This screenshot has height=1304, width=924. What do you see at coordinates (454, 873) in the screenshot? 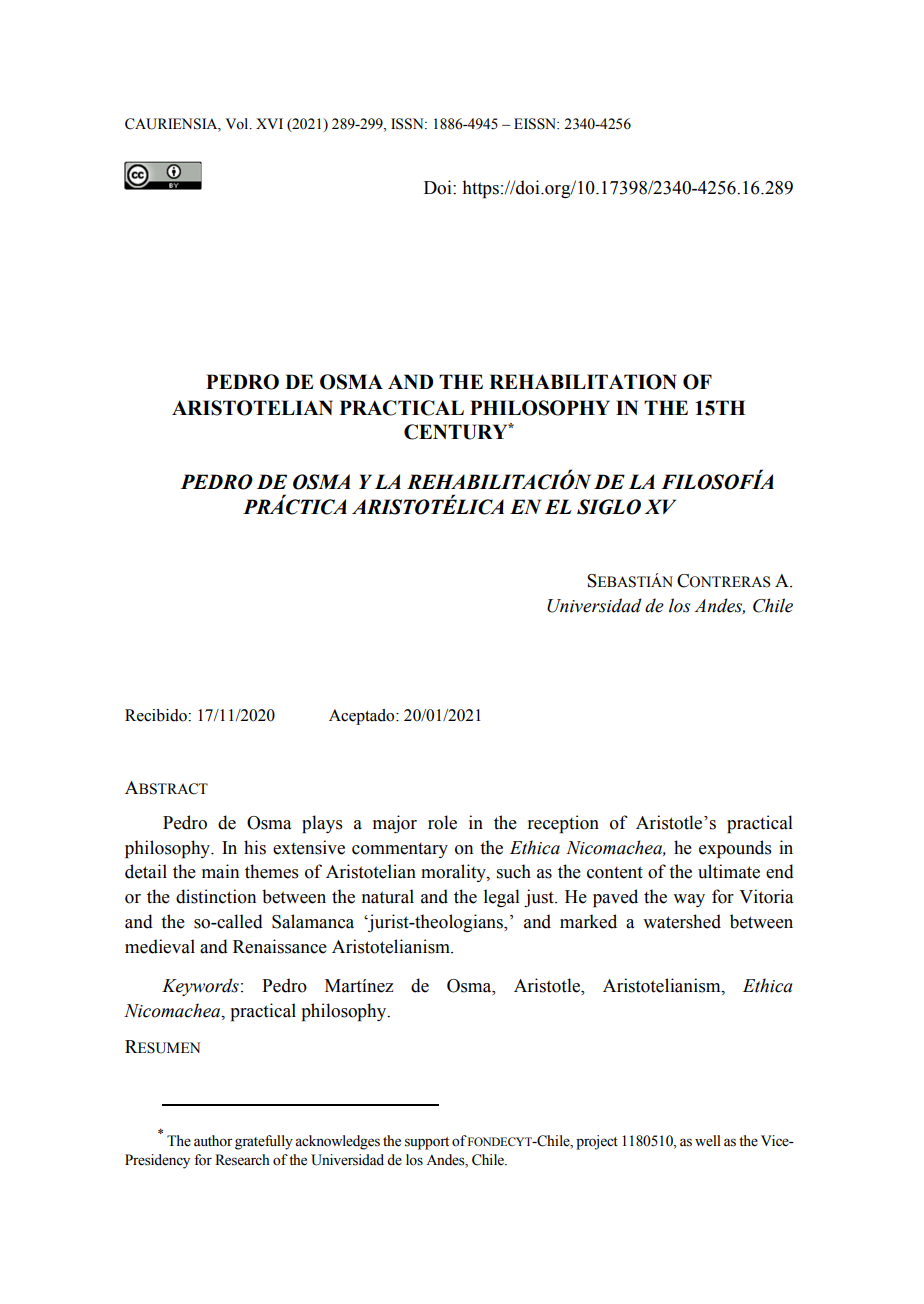
I see `morality` at bounding box center [454, 873].
